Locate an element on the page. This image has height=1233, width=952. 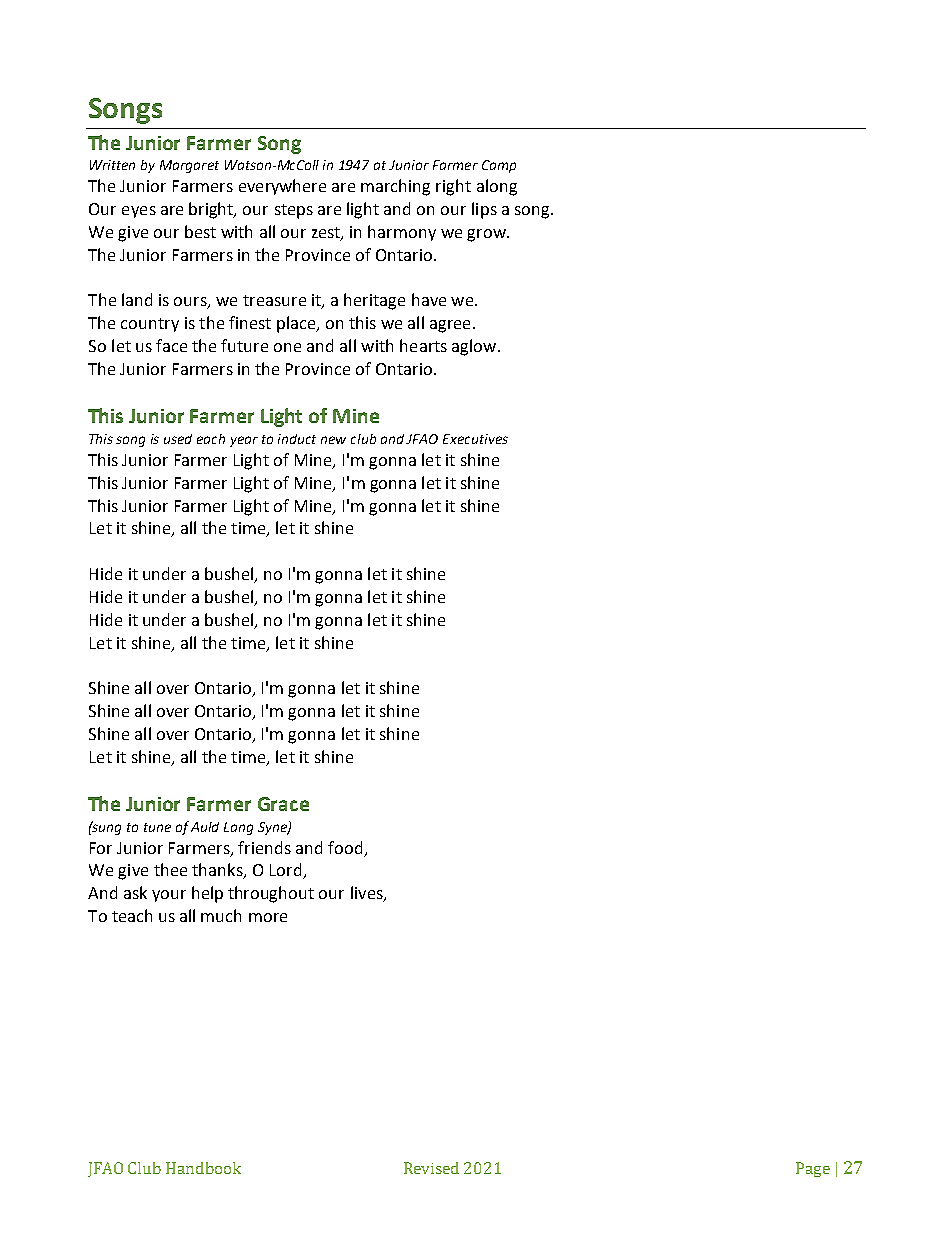
food is located at coordinates (345, 847).
